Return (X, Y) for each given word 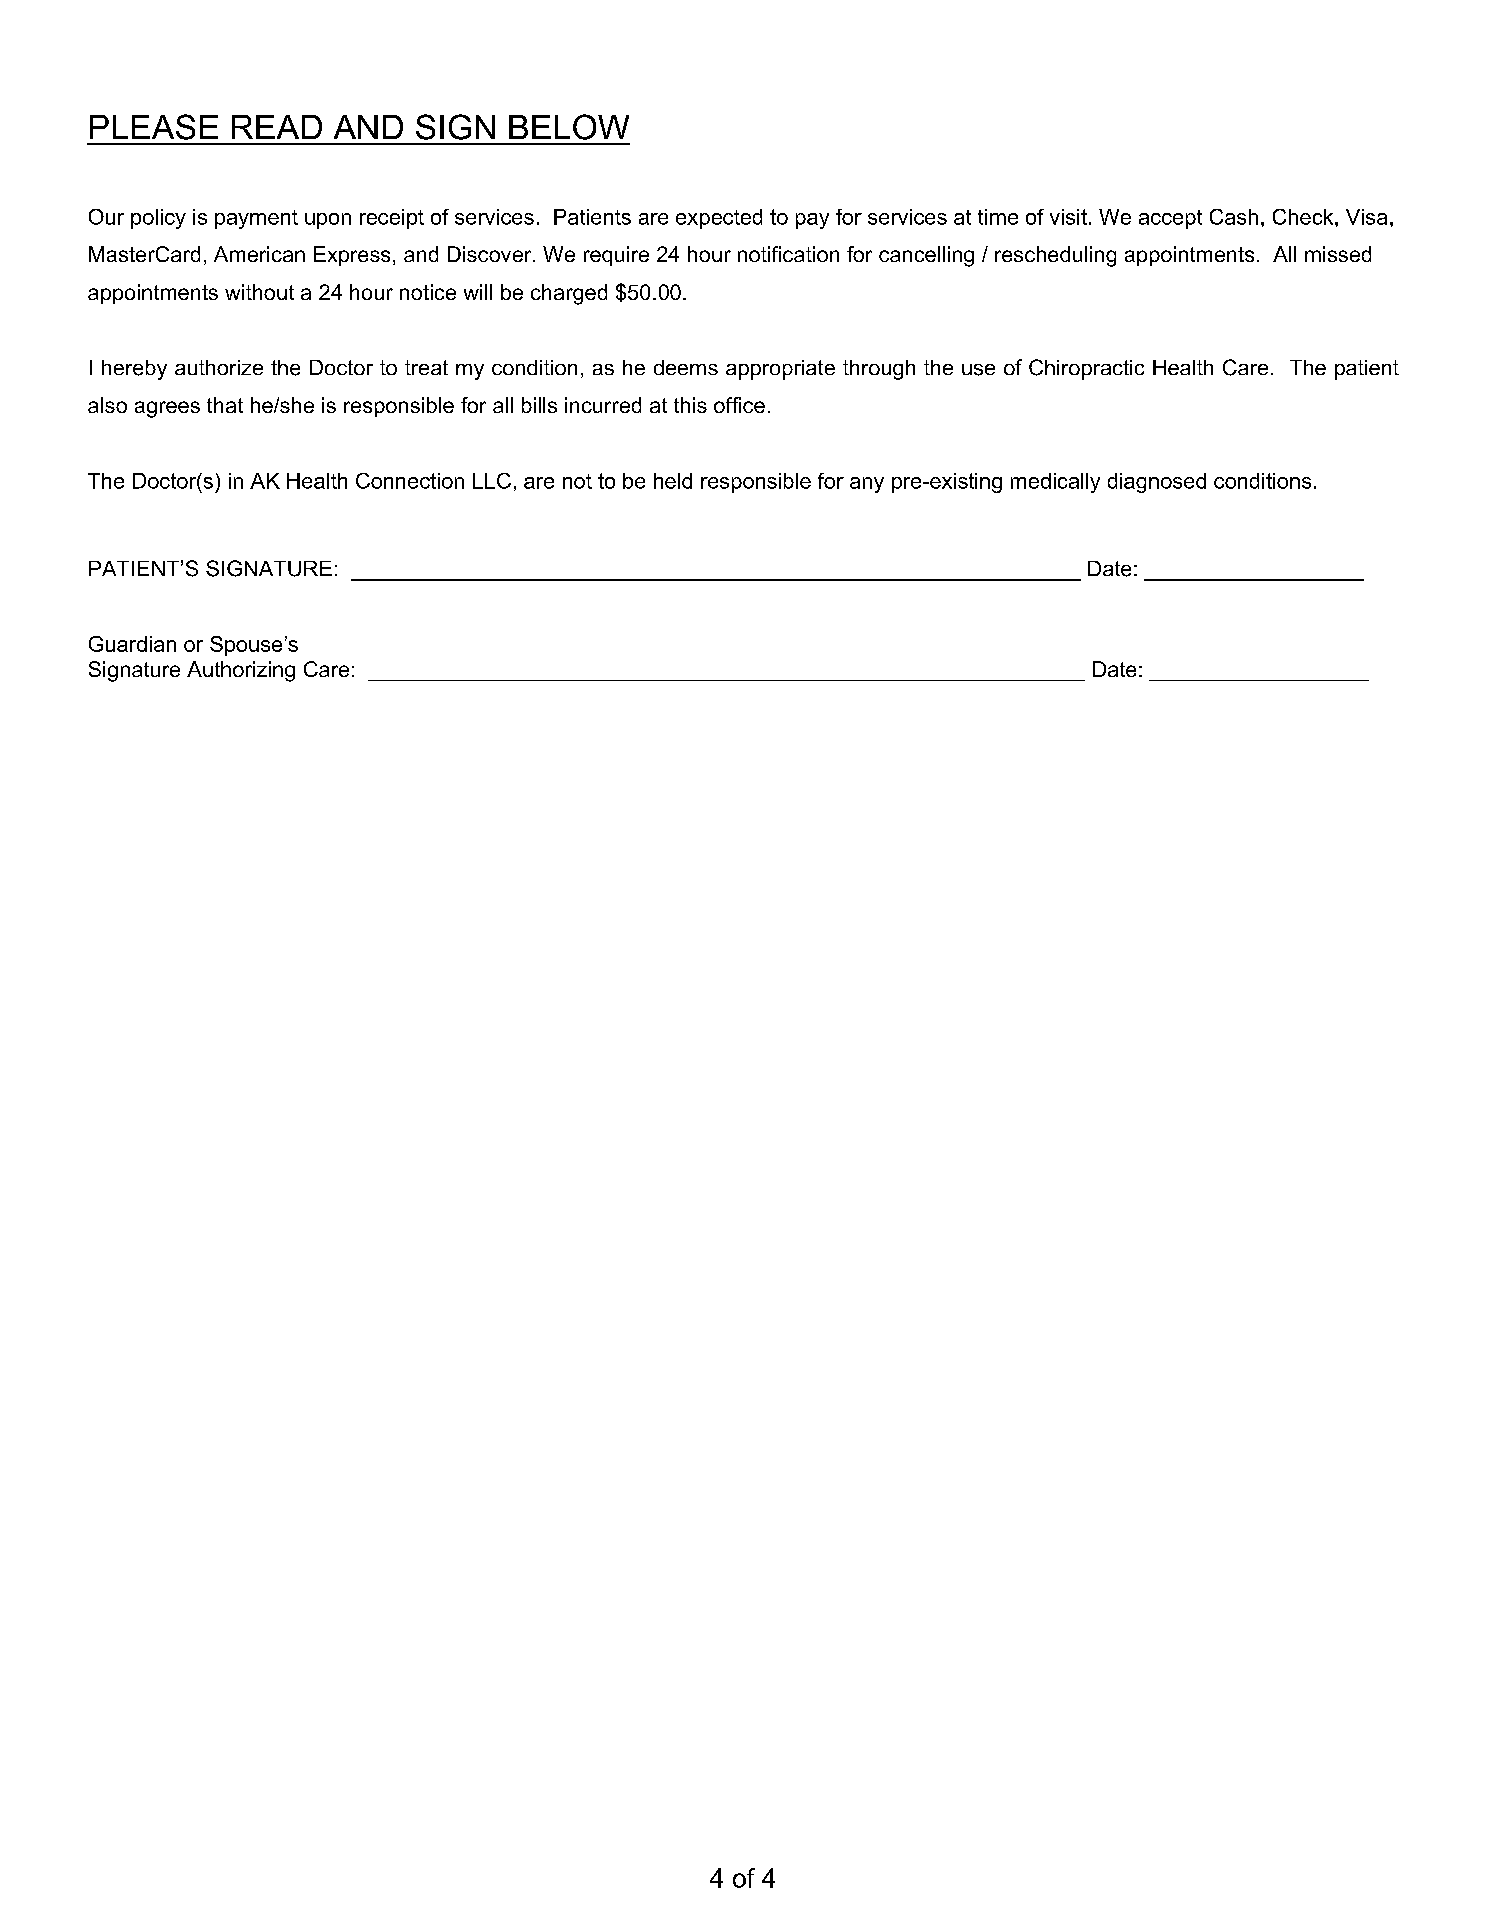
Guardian (132, 644)
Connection (410, 481)
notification (788, 254)
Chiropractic (1086, 369)
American (259, 254)
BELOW (569, 127)
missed (1338, 254)
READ (277, 127)
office (739, 405)
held (673, 481)
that (225, 405)
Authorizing (241, 671)
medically (1055, 483)
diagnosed (1157, 483)
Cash (1234, 217)
